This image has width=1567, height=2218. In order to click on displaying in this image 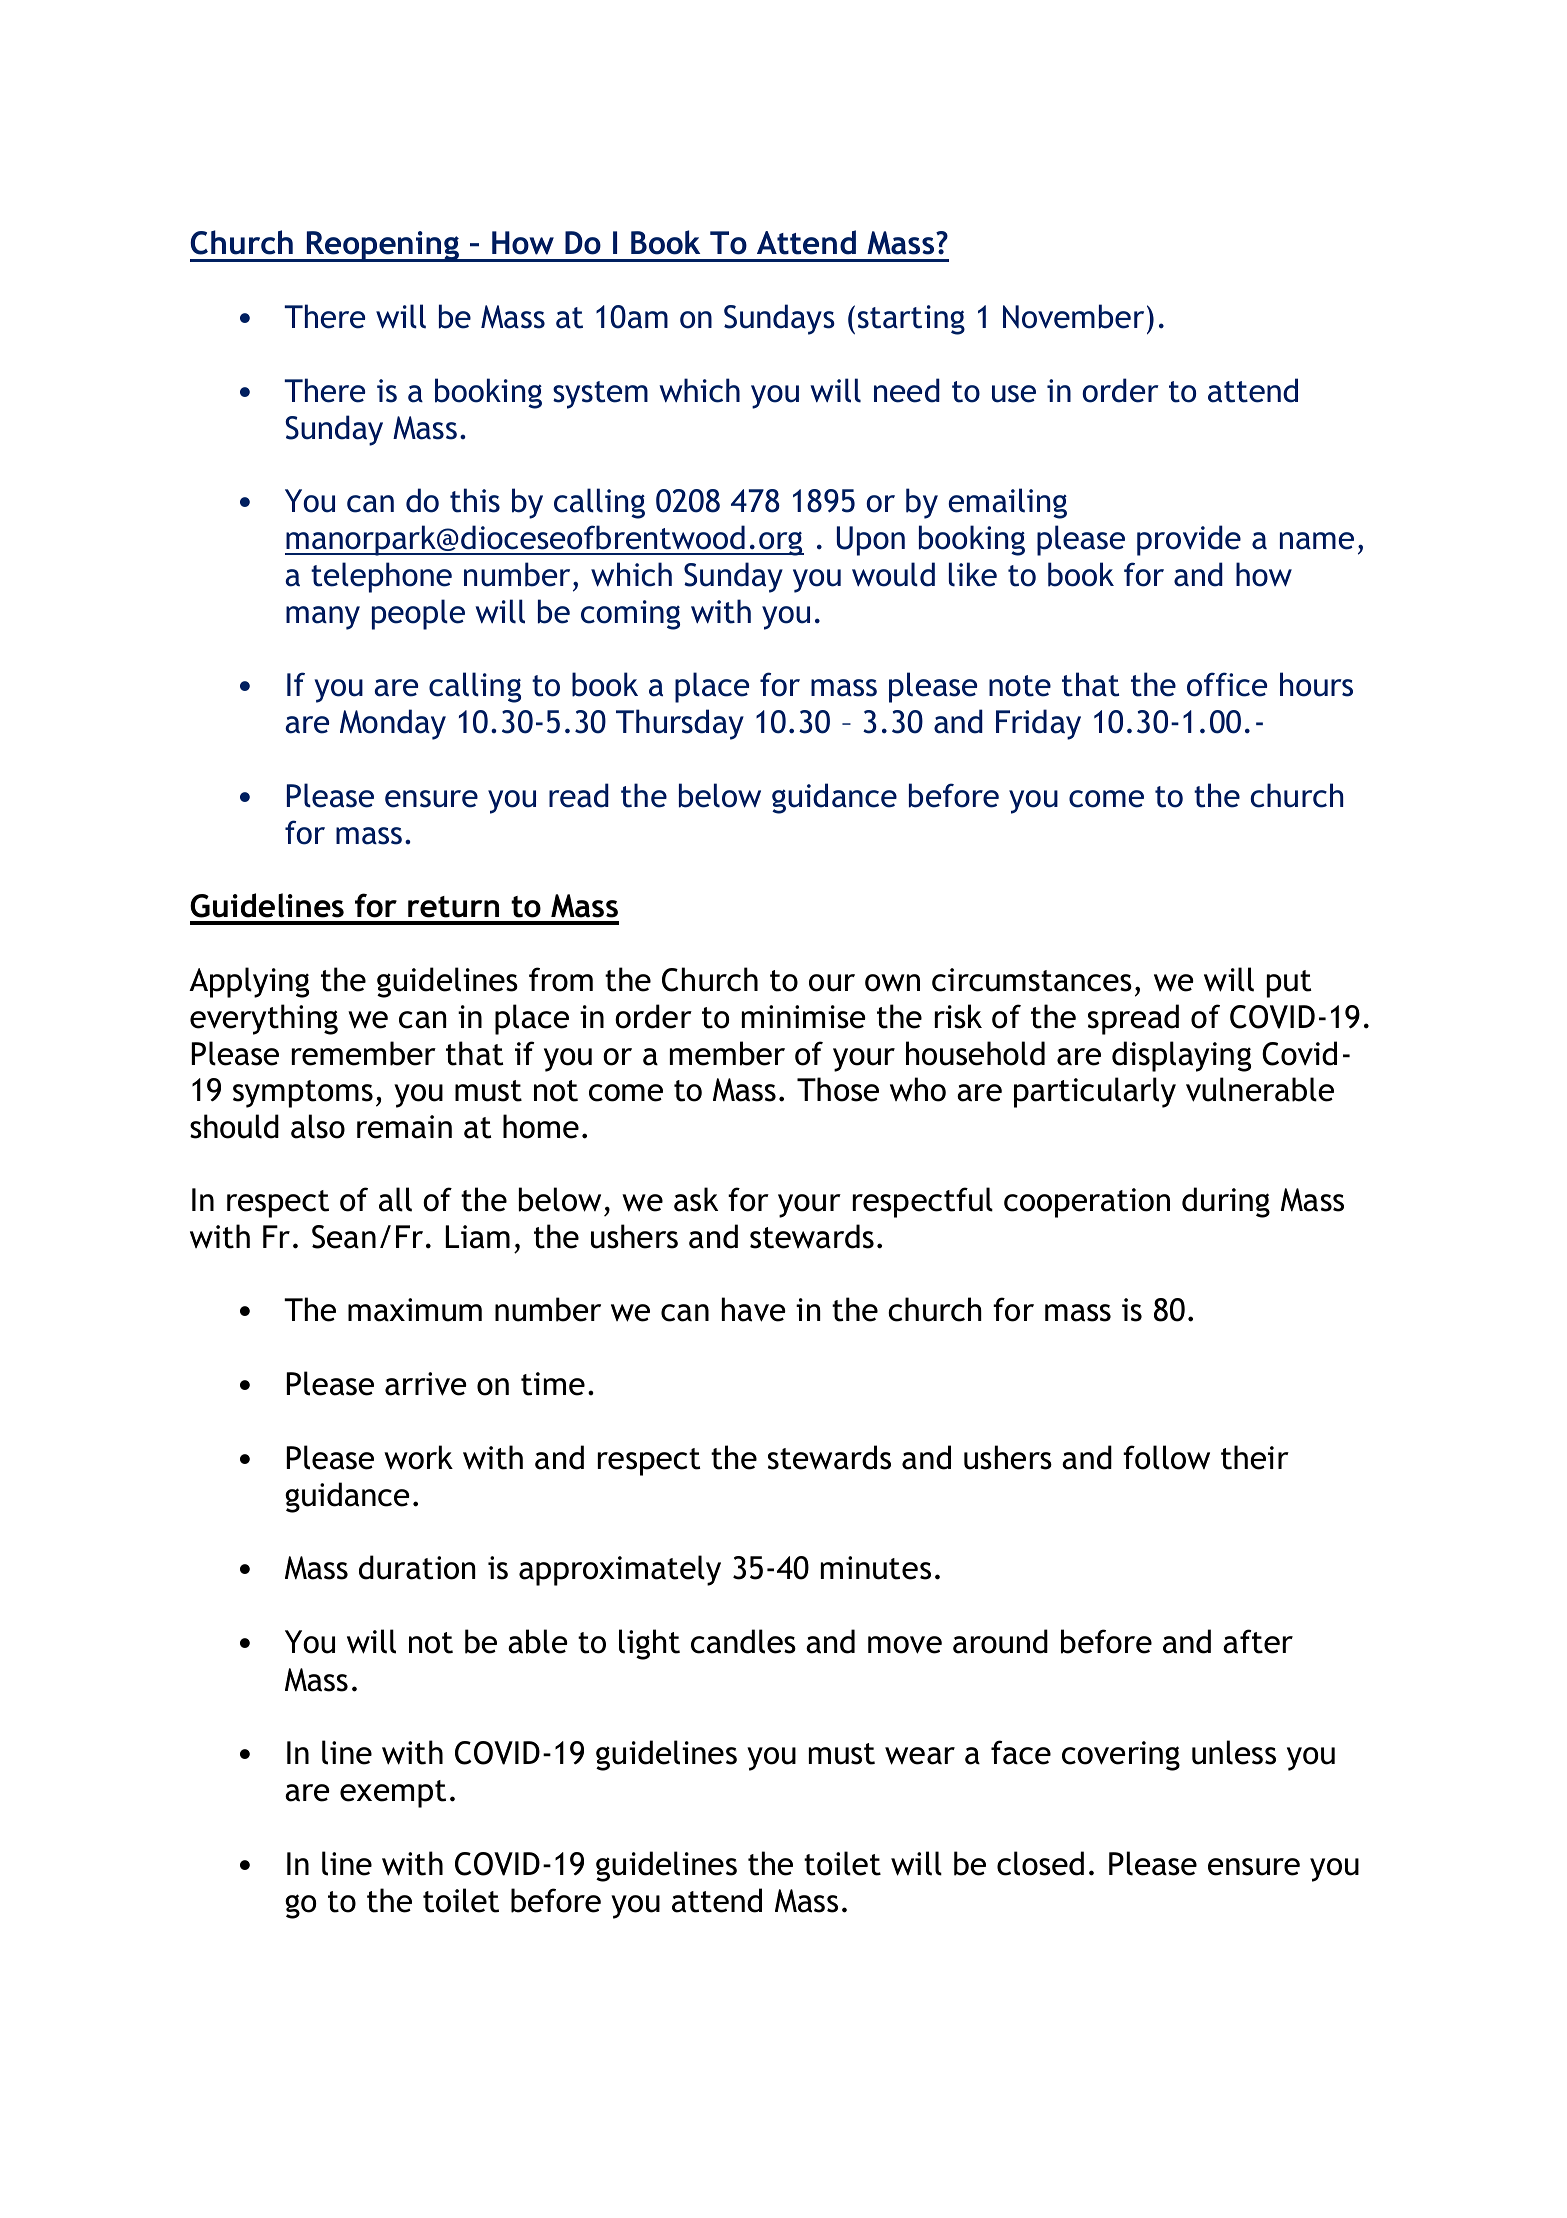, I will do `click(1181, 1056)`.
